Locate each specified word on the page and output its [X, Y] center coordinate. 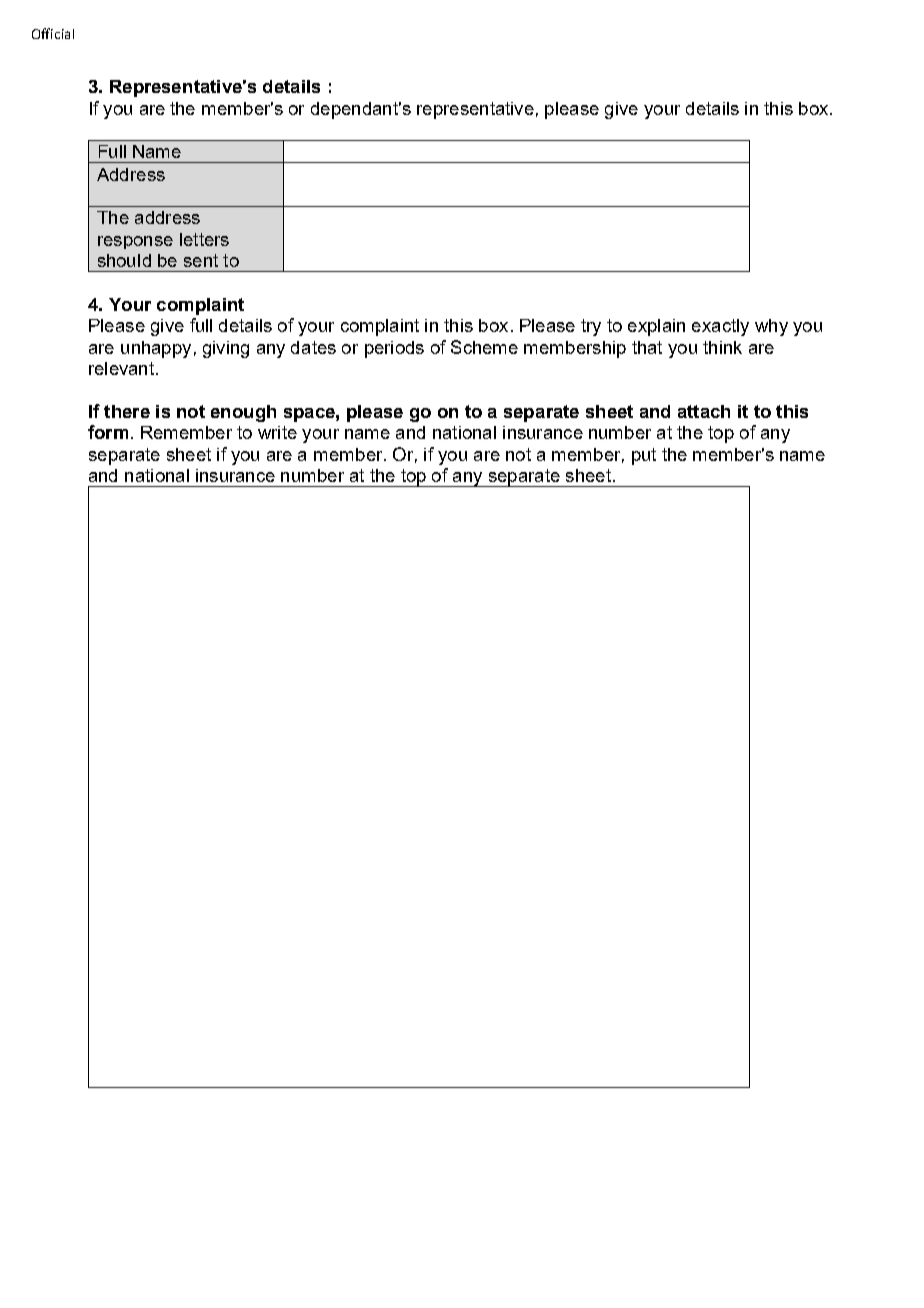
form [108, 432]
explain [656, 327]
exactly [720, 327]
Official [53, 33]
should [124, 260]
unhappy [156, 349]
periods [394, 349]
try [591, 327]
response [135, 242]
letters [204, 239]
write [277, 432]
